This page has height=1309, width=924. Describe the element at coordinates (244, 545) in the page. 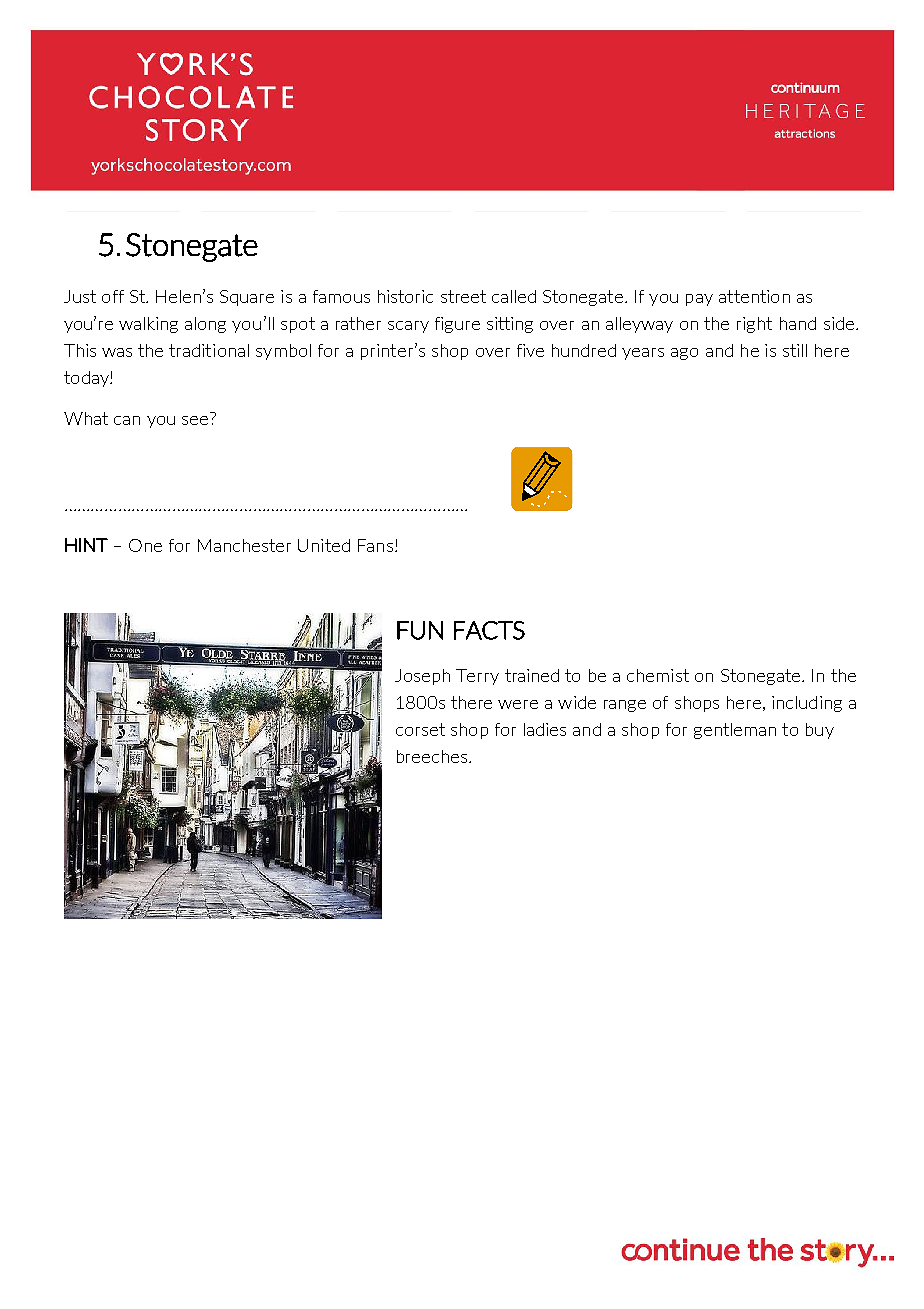

I see `Manchester` at that location.
